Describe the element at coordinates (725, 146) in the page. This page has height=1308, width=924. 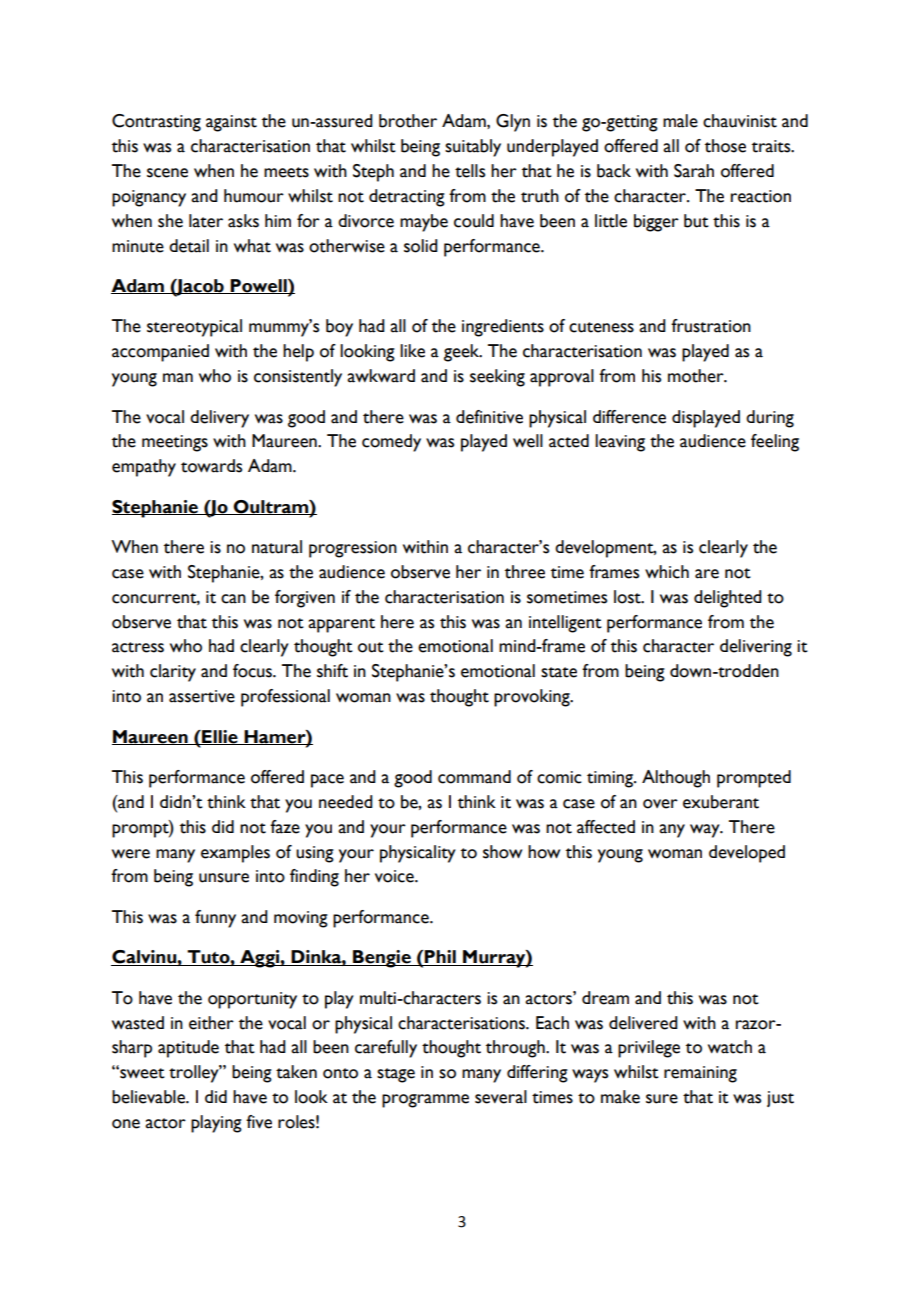
I see `those` at that location.
